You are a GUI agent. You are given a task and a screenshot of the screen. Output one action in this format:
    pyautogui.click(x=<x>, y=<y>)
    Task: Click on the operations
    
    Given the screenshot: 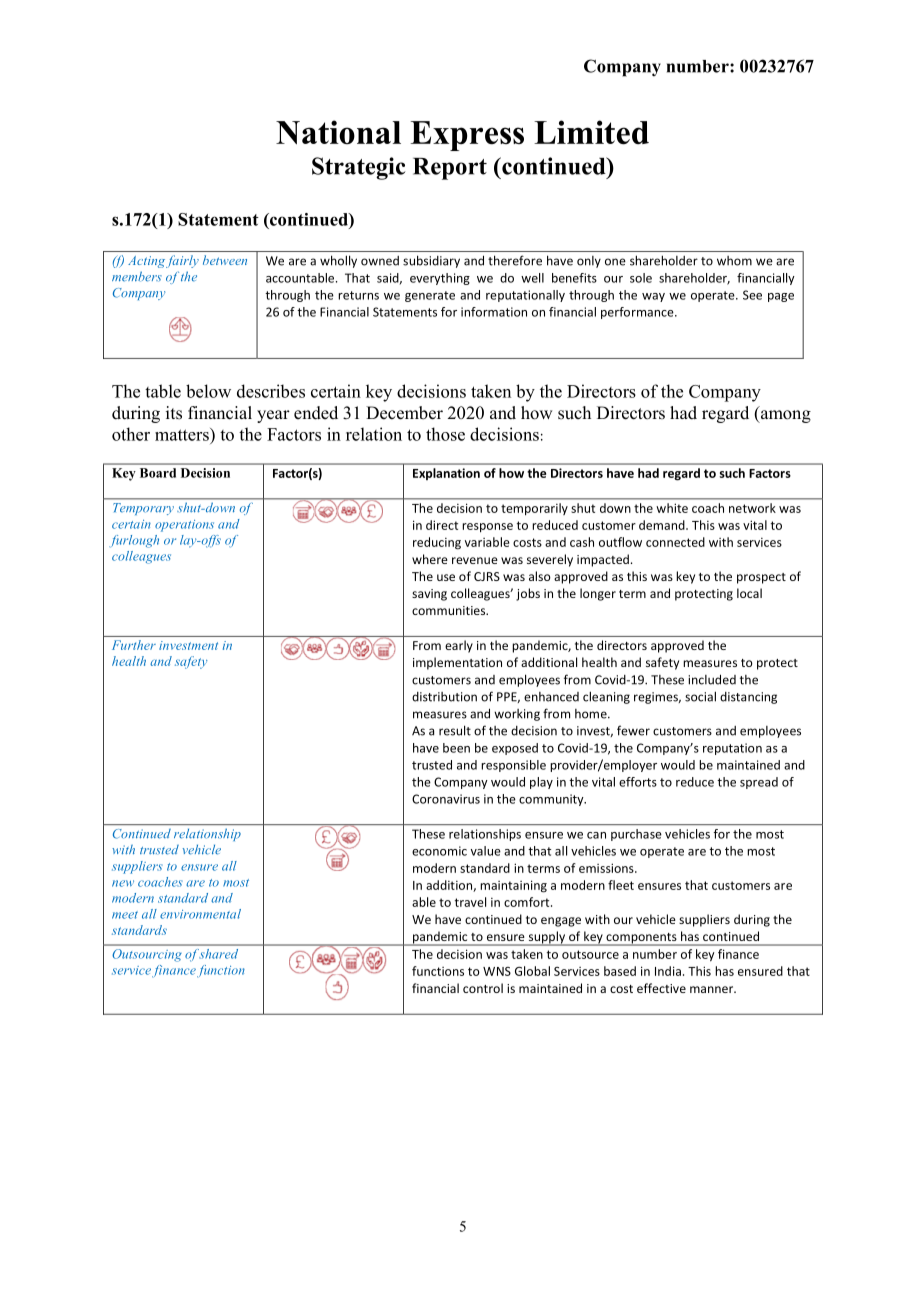 What is the action you would take?
    pyautogui.click(x=184, y=526)
